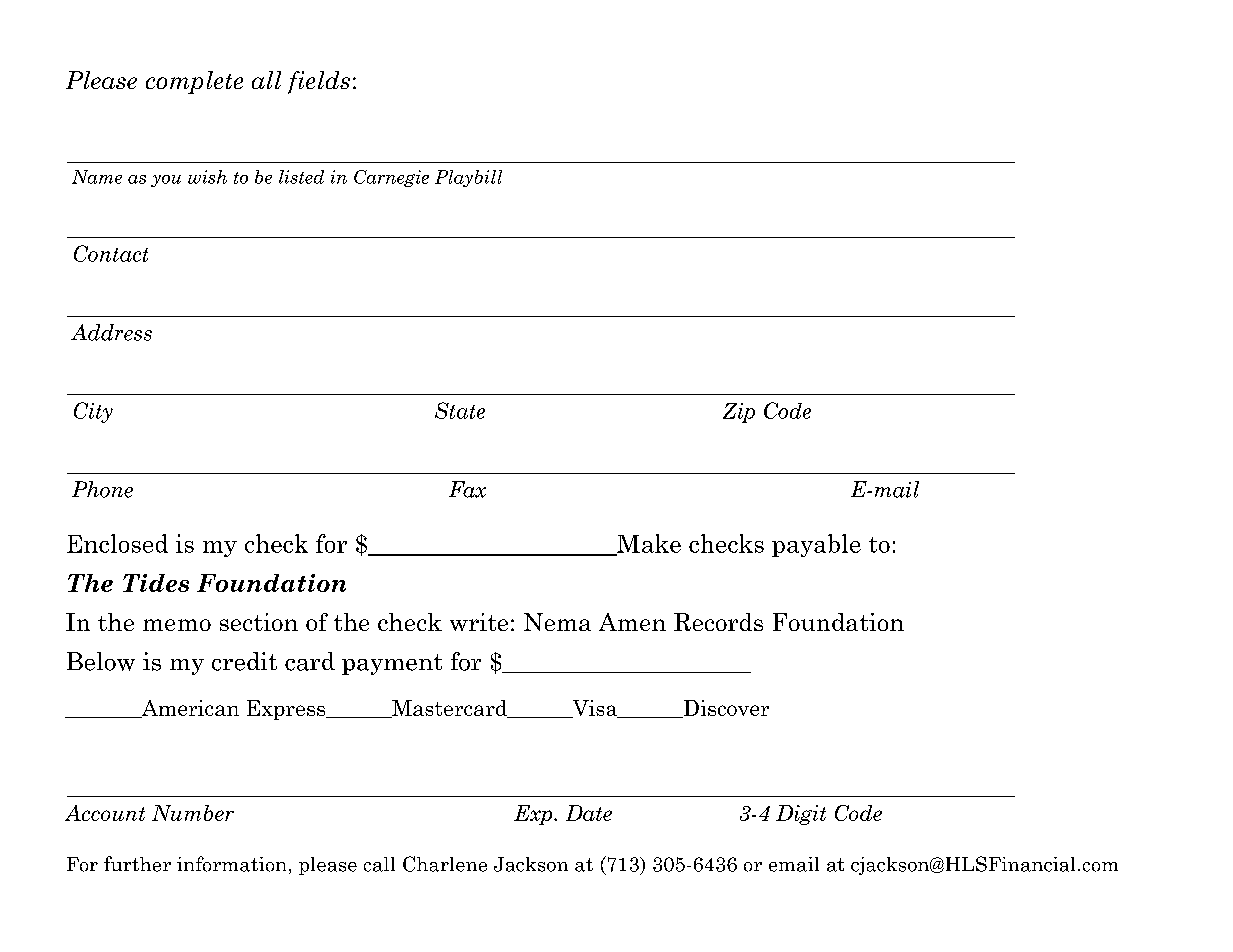 The height and width of the page is (952, 1233). I want to click on memo, so click(177, 625).
